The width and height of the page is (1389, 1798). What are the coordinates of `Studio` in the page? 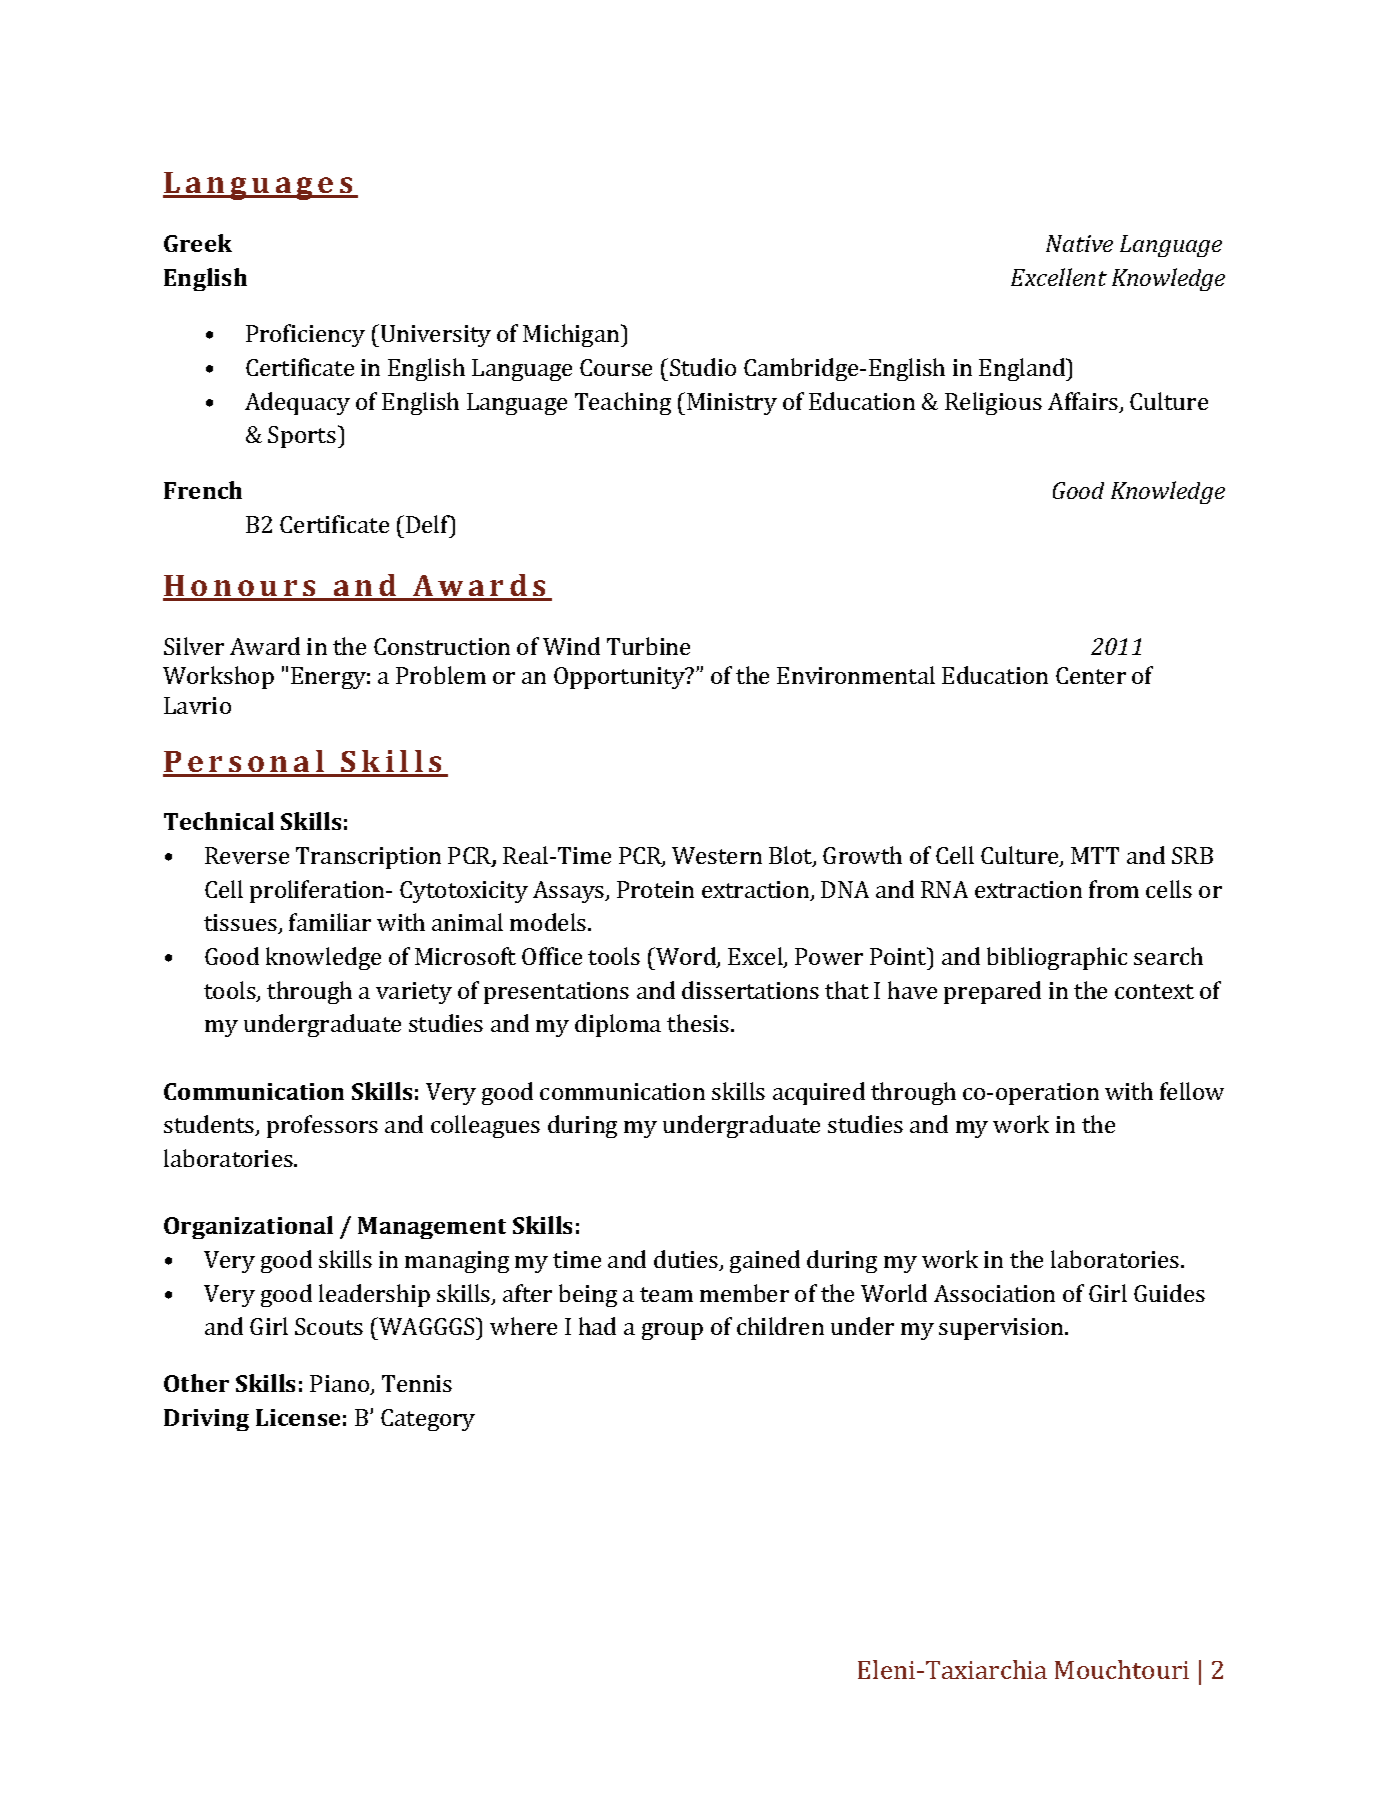 It's located at (703, 367).
